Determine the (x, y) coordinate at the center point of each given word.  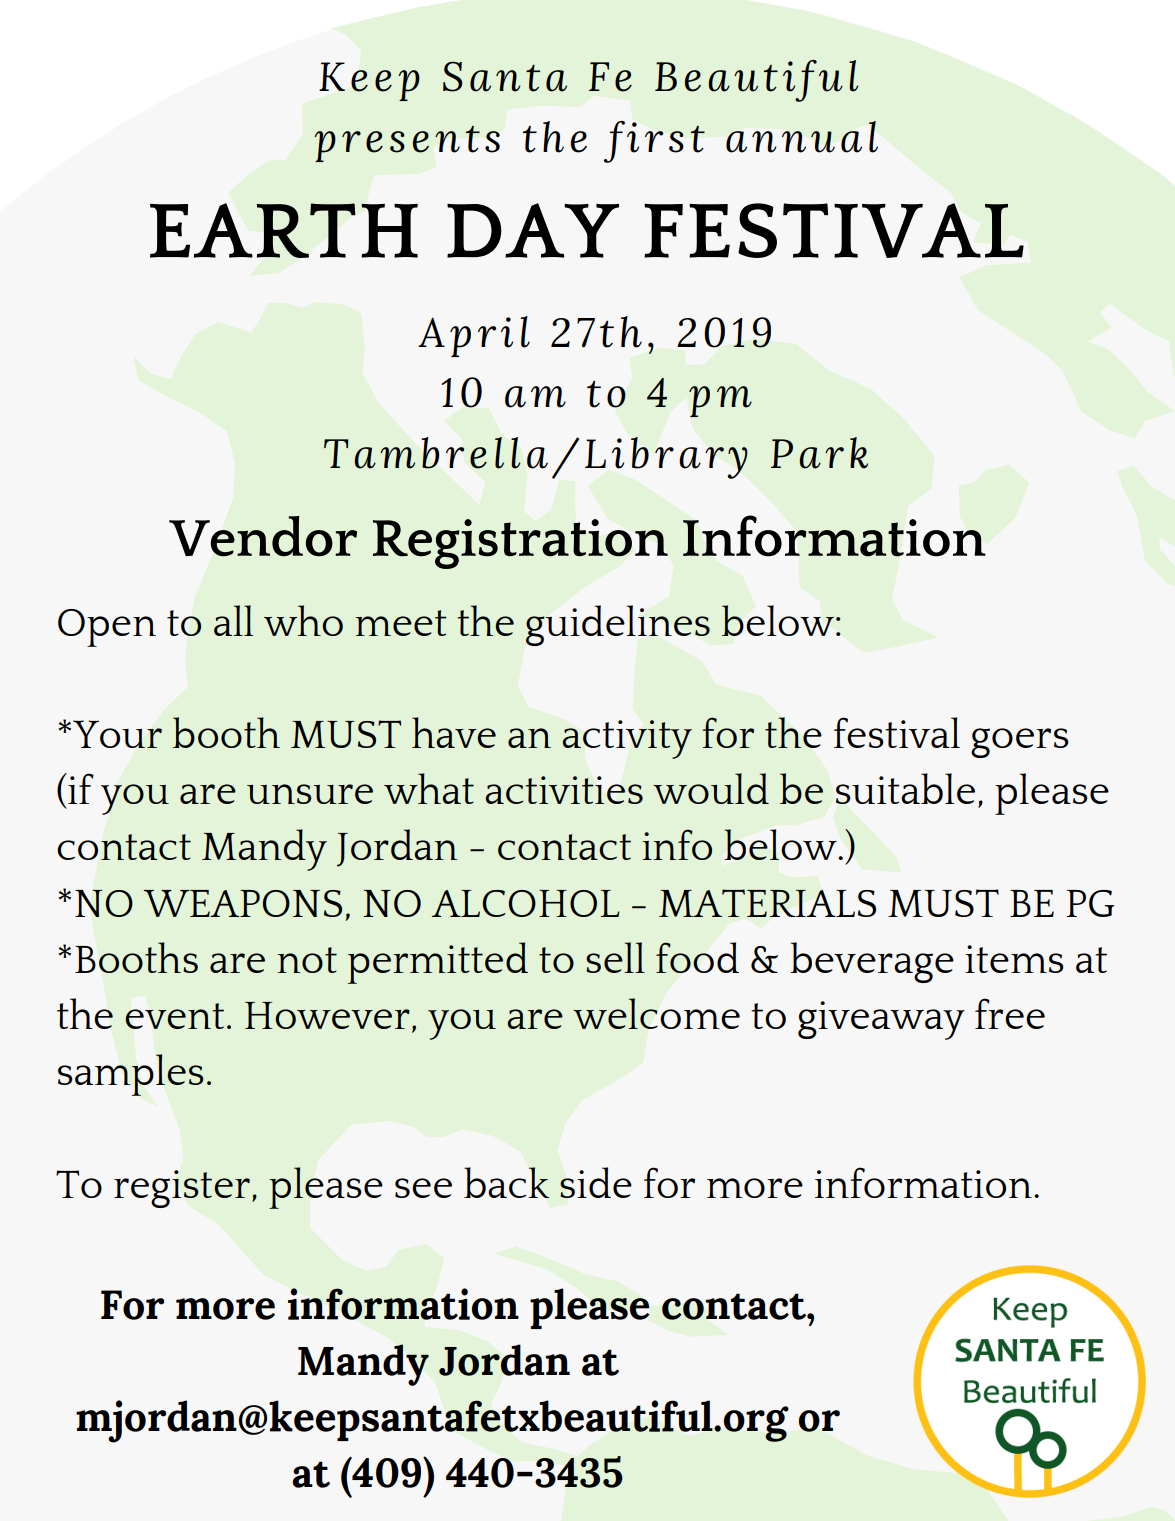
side (596, 1182)
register (182, 1189)
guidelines (618, 625)
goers (1020, 743)
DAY (533, 230)
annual (802, 137)
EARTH (284, 230)
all (233, 620)
